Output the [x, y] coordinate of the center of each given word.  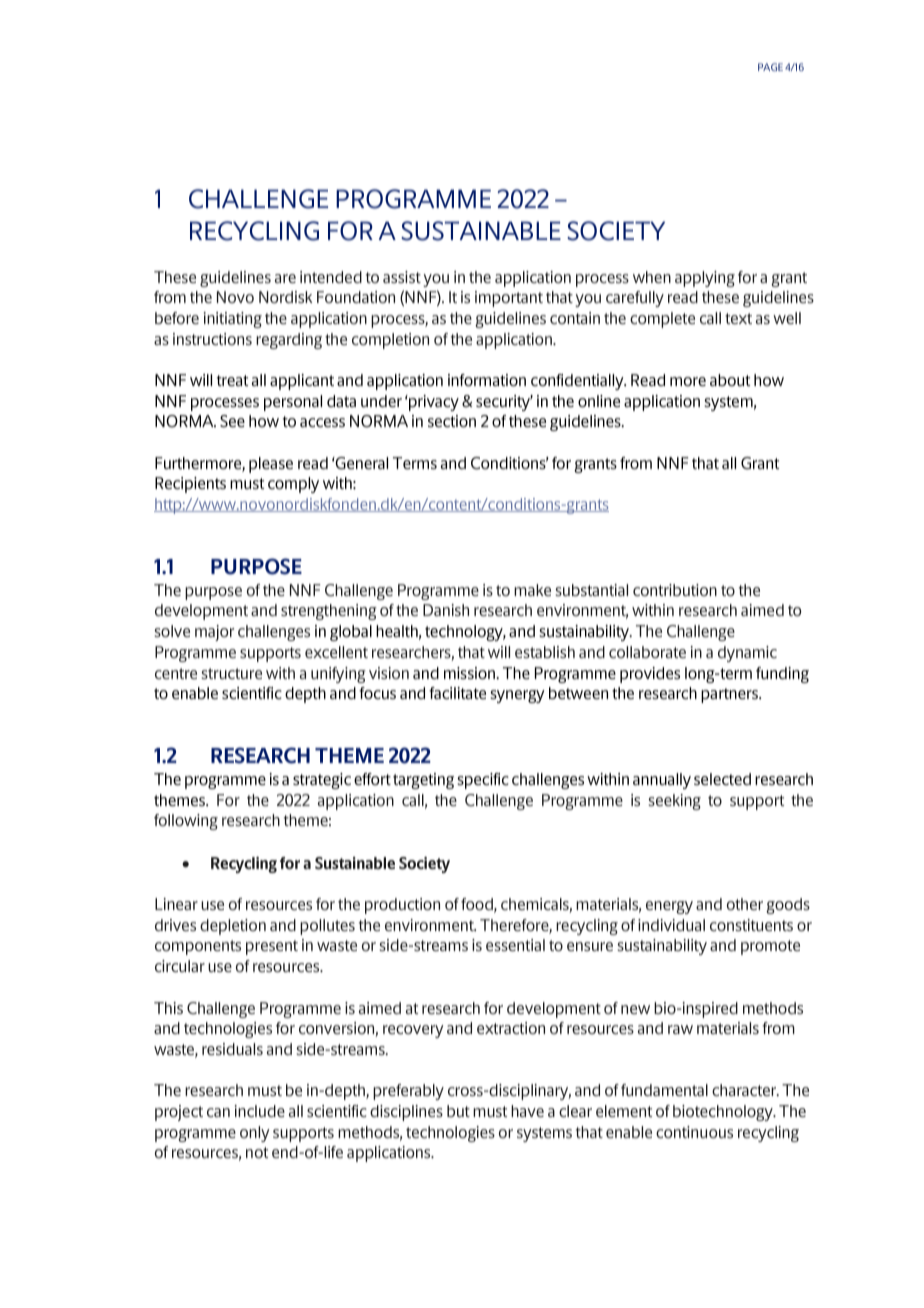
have [527, 1111]
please [271, 465]
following [186, 822]
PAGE [770, 67]
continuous [694, 1132]
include [260, 1111]
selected [722, 779]
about [730, 380]
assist [402, 277]
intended [331, 277]
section [452, 421]
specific [483, 781]
